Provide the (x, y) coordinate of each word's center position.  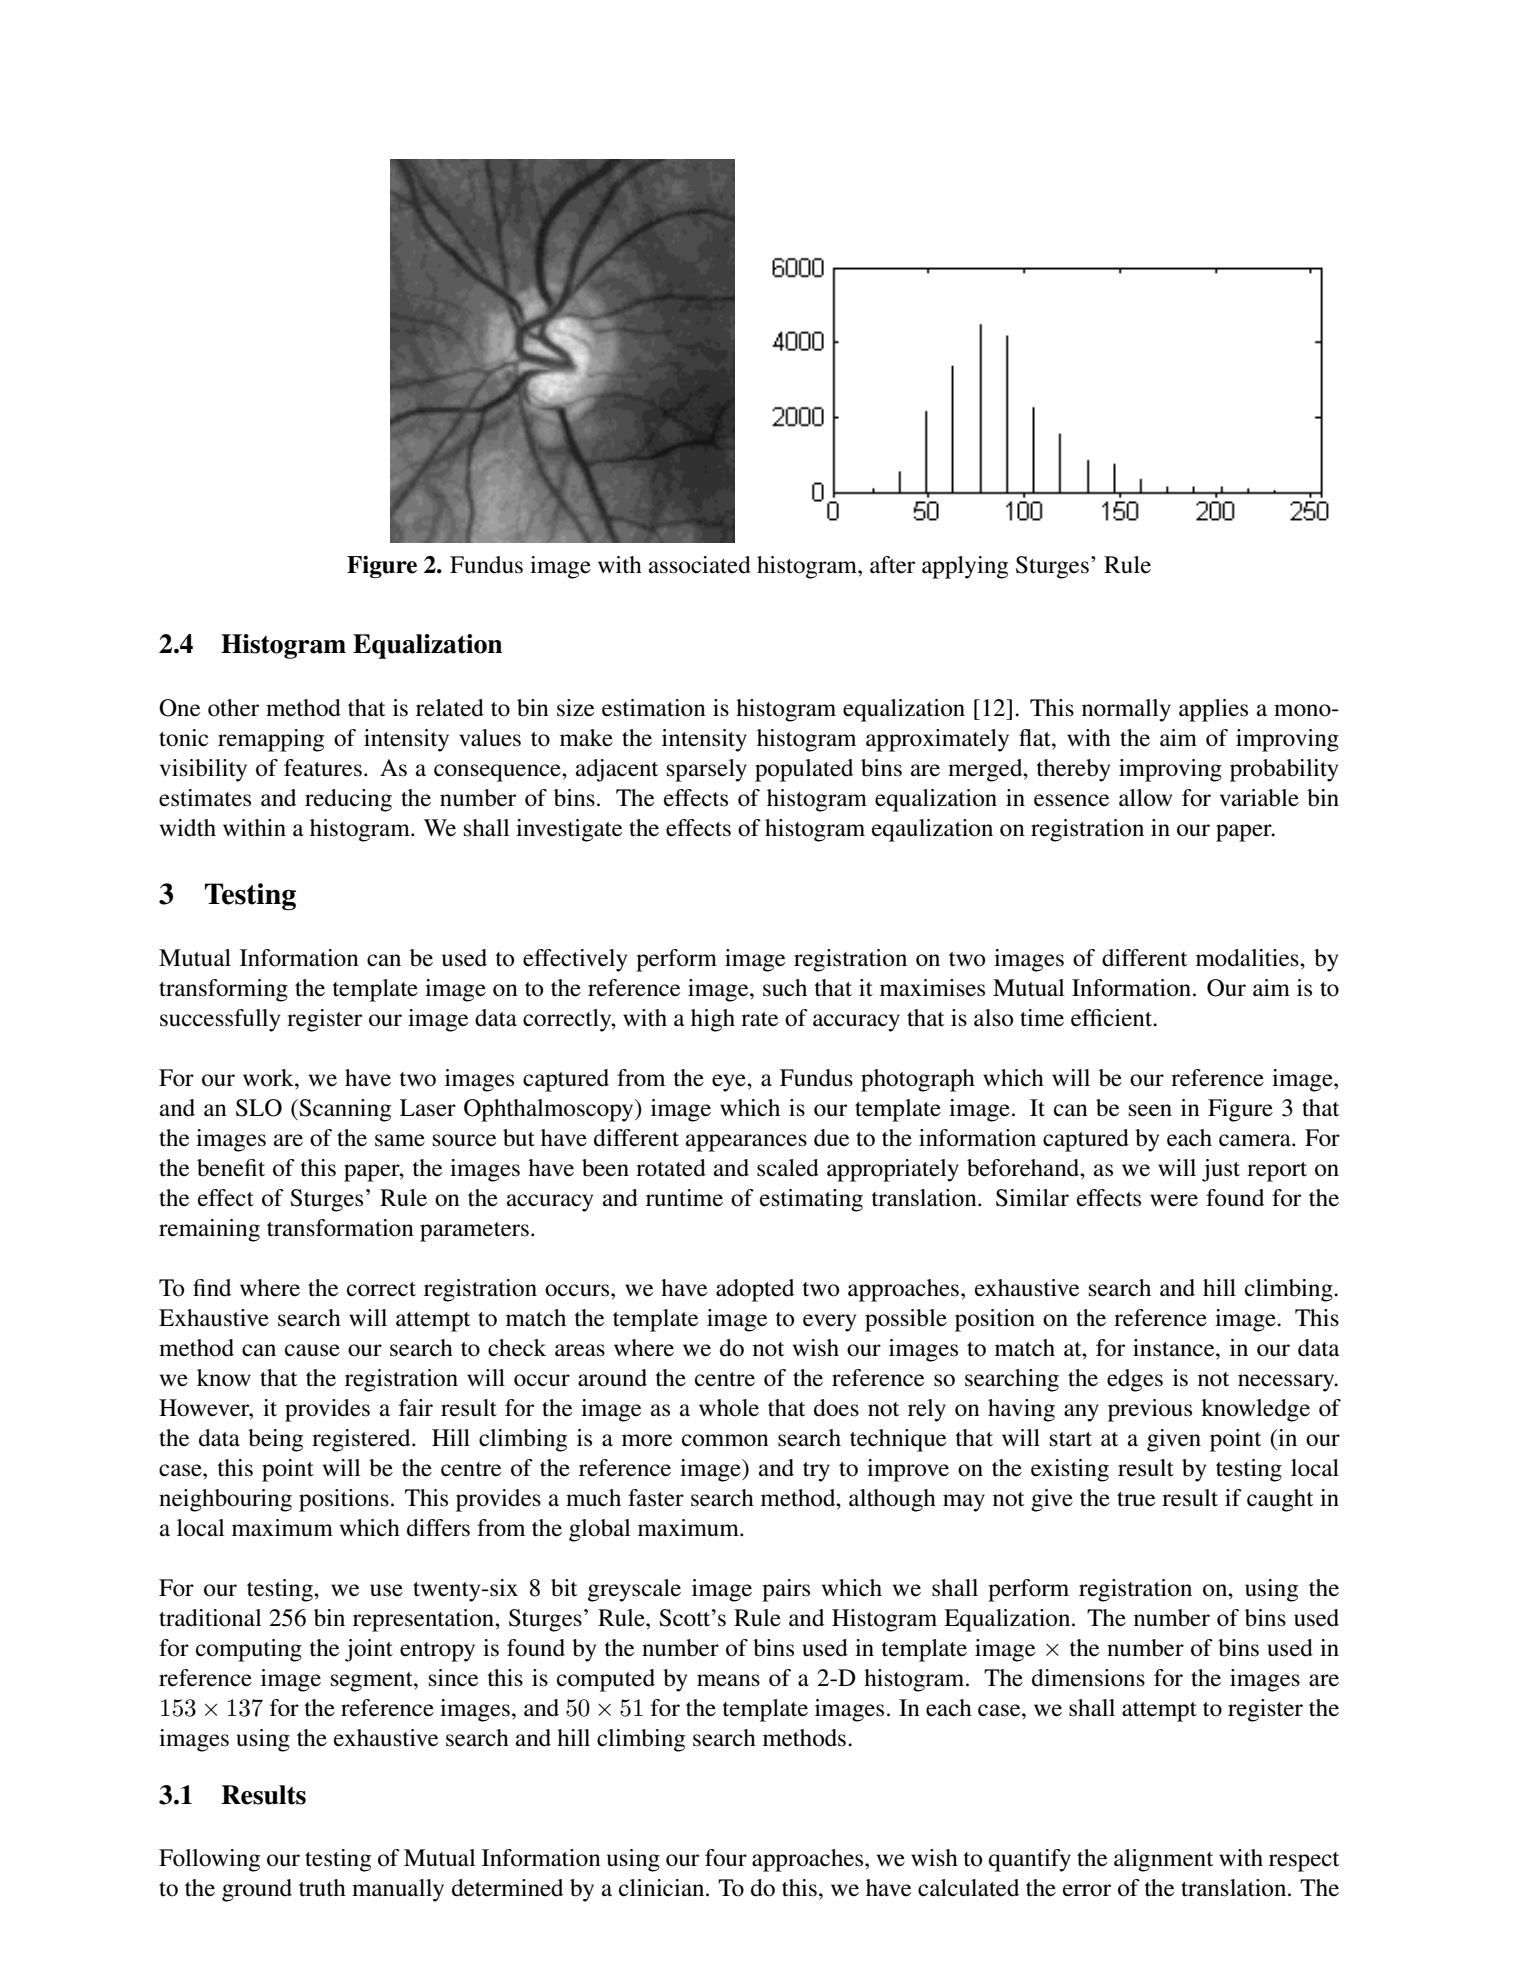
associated (700, 565)
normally (1126, 710)
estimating (811, 1200)
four (726, 1858)
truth (322, 1888)
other (233, 708)
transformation (340, 1228)
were (1174, 1200)
